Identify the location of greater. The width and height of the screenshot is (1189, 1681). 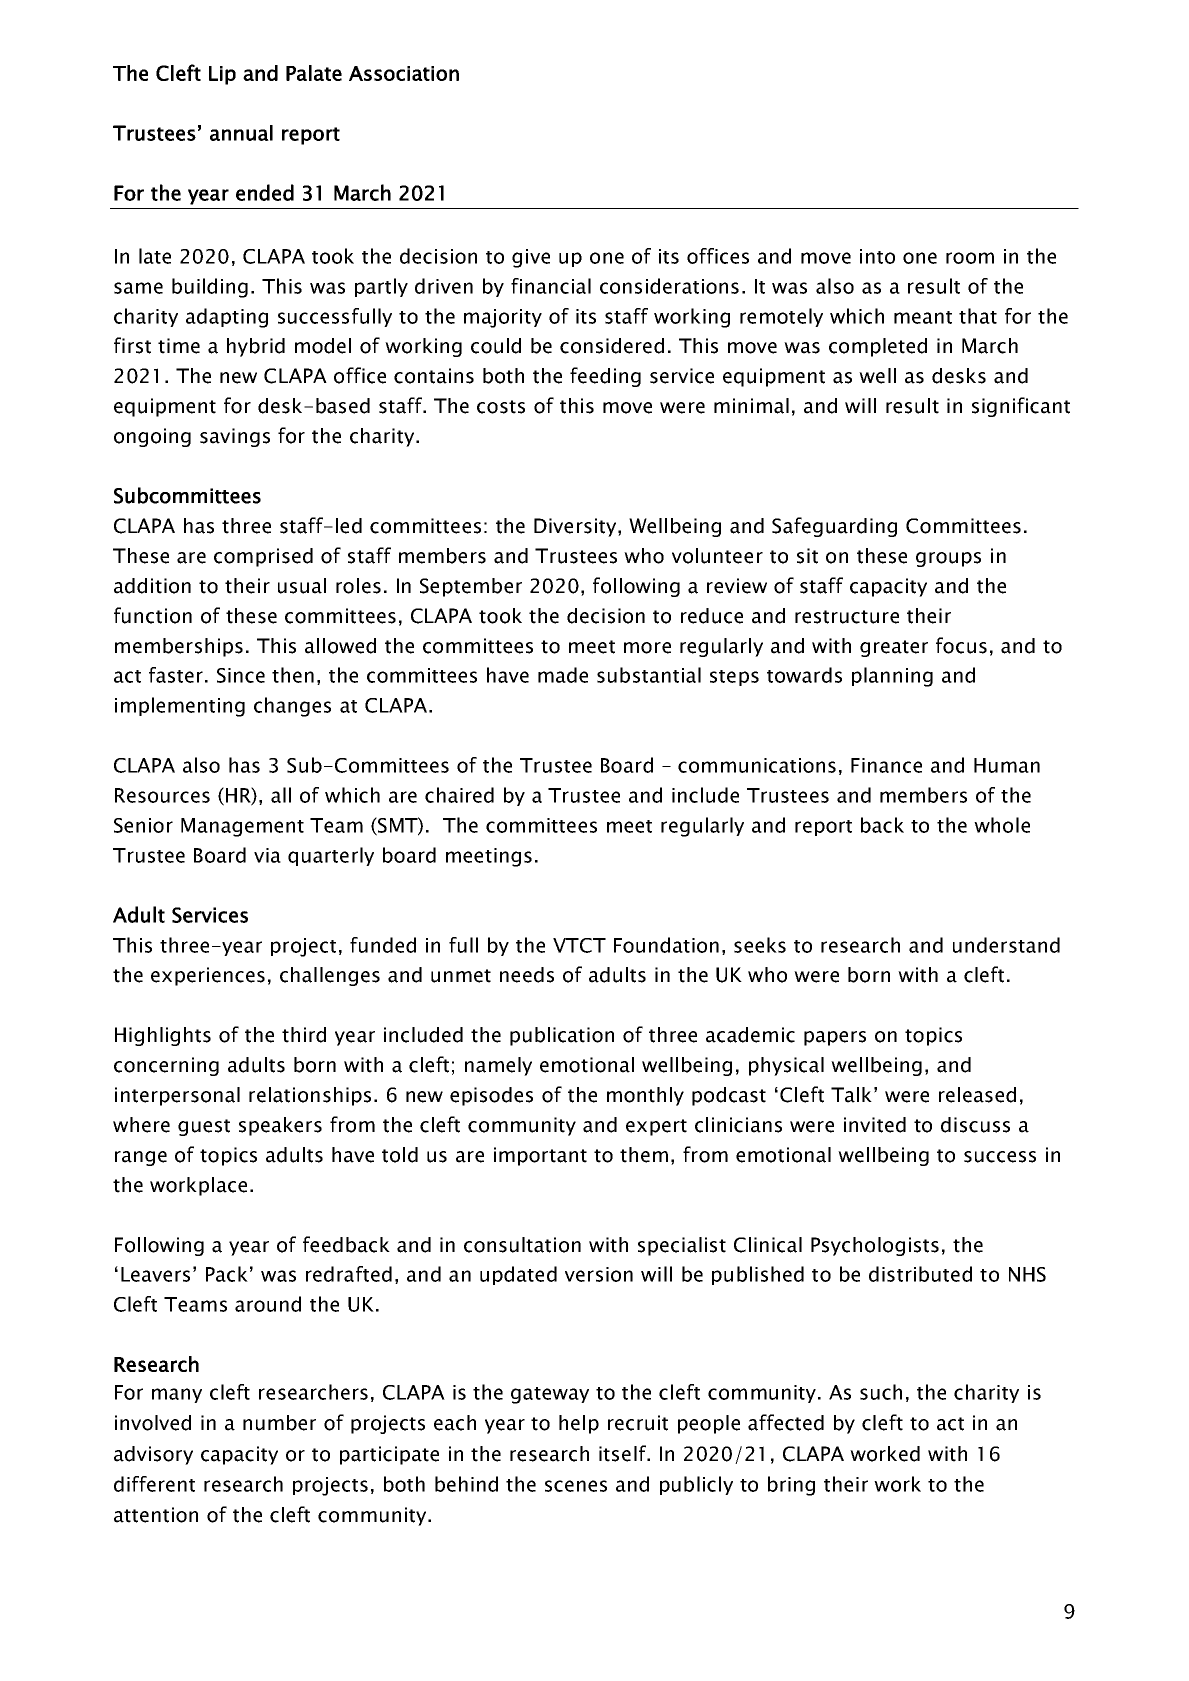
(894, 648).
